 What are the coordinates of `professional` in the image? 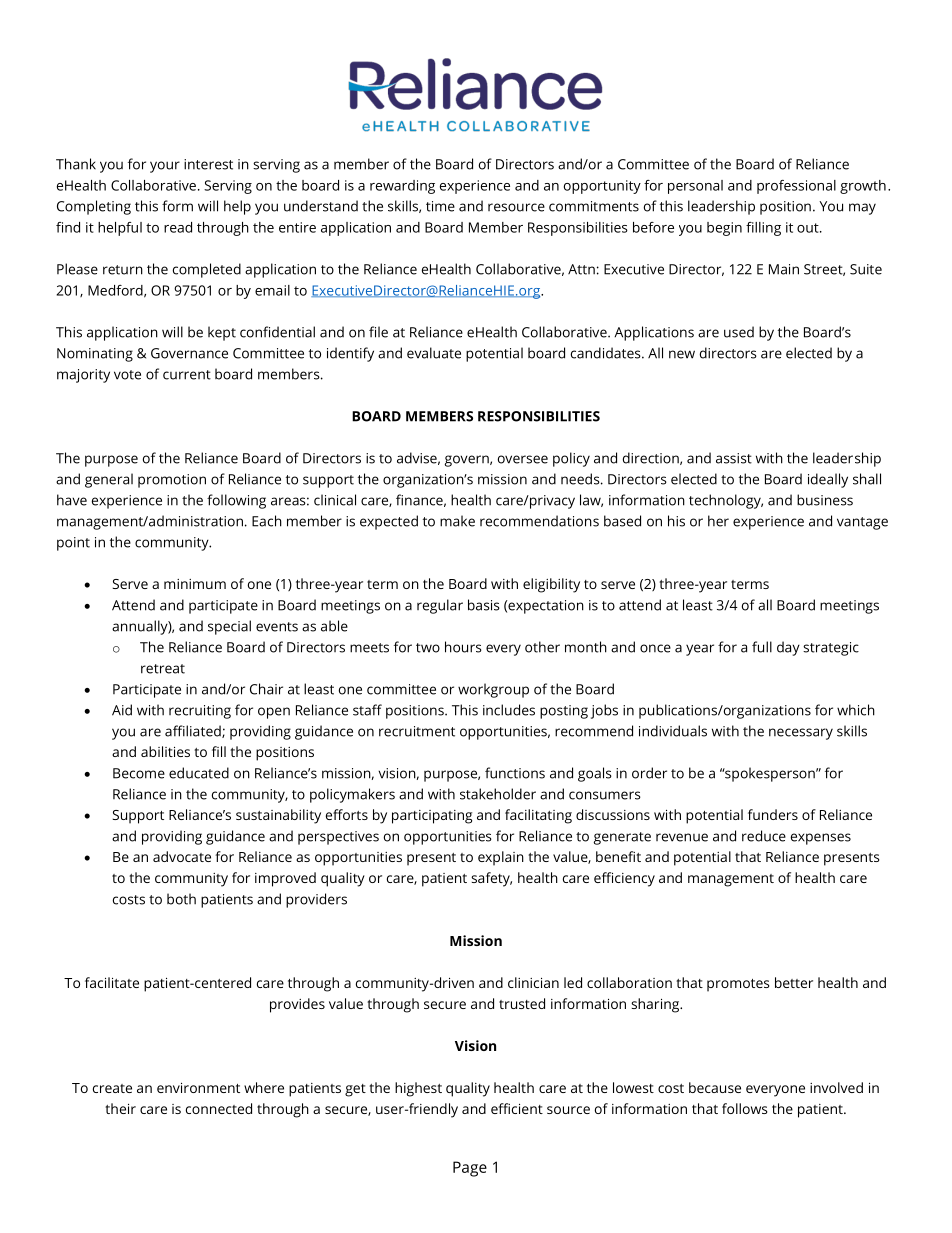 It's located at (796, 187).
